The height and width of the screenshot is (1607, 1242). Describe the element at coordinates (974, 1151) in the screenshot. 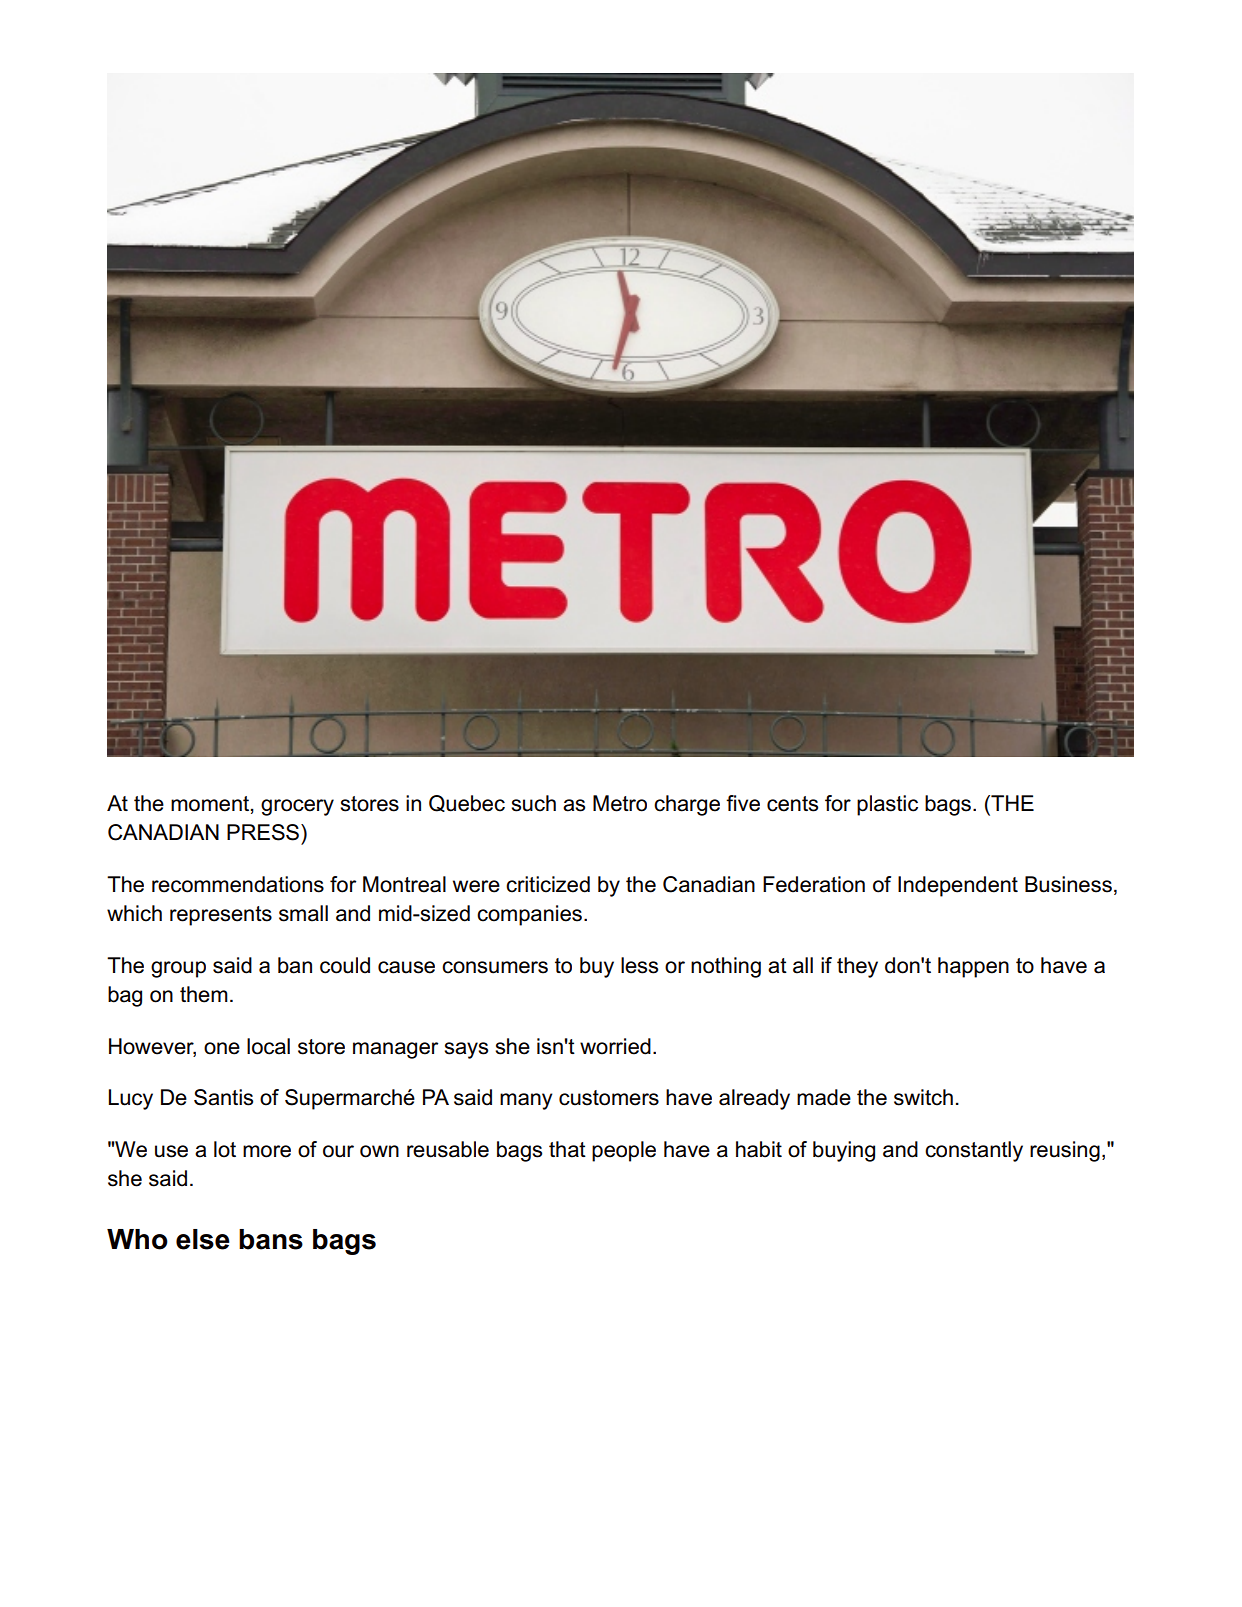

I see `constantly` at that location.
